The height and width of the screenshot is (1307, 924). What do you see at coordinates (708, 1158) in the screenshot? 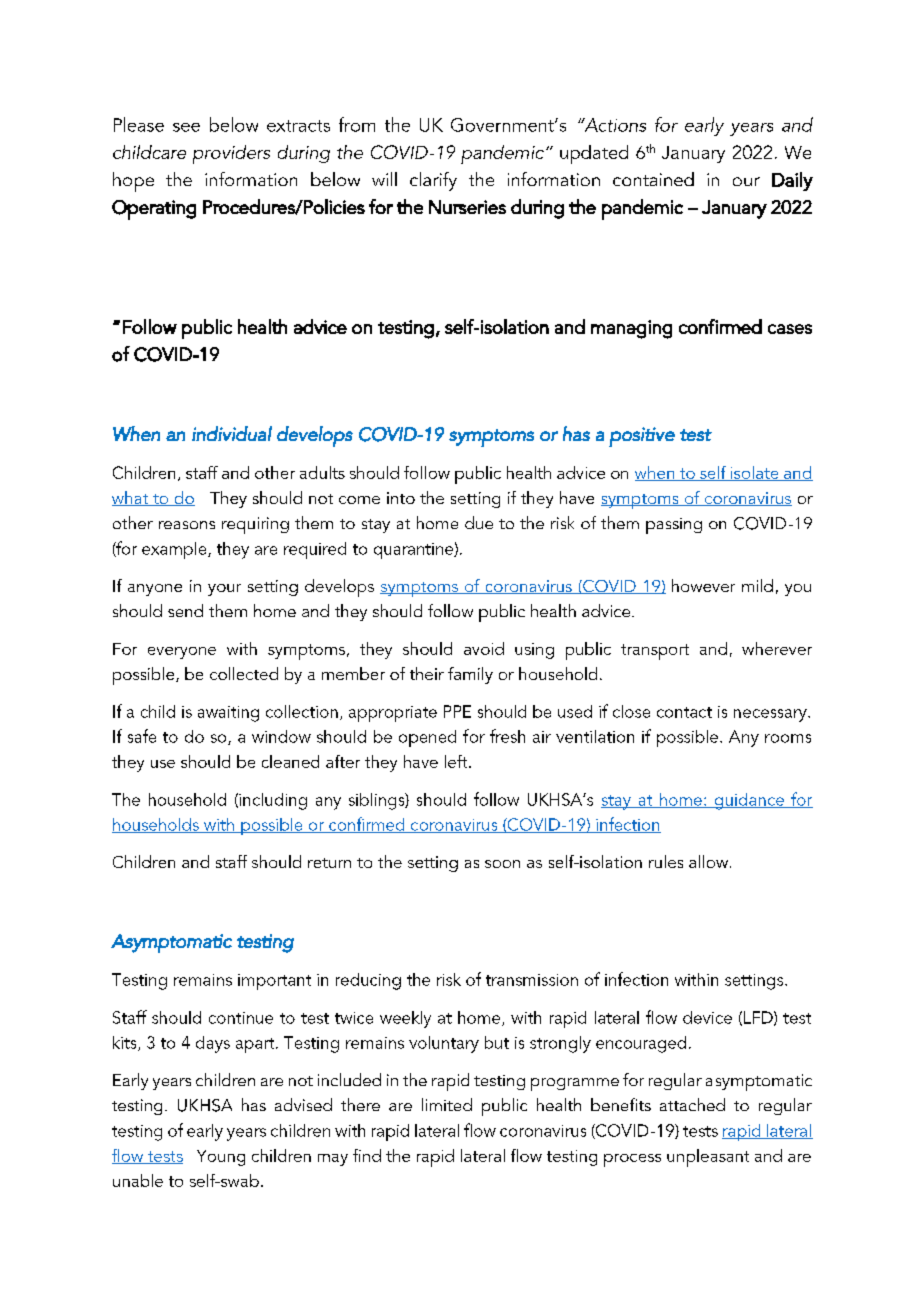
I see `unpleasant` at bounding box center [708, 1158].
